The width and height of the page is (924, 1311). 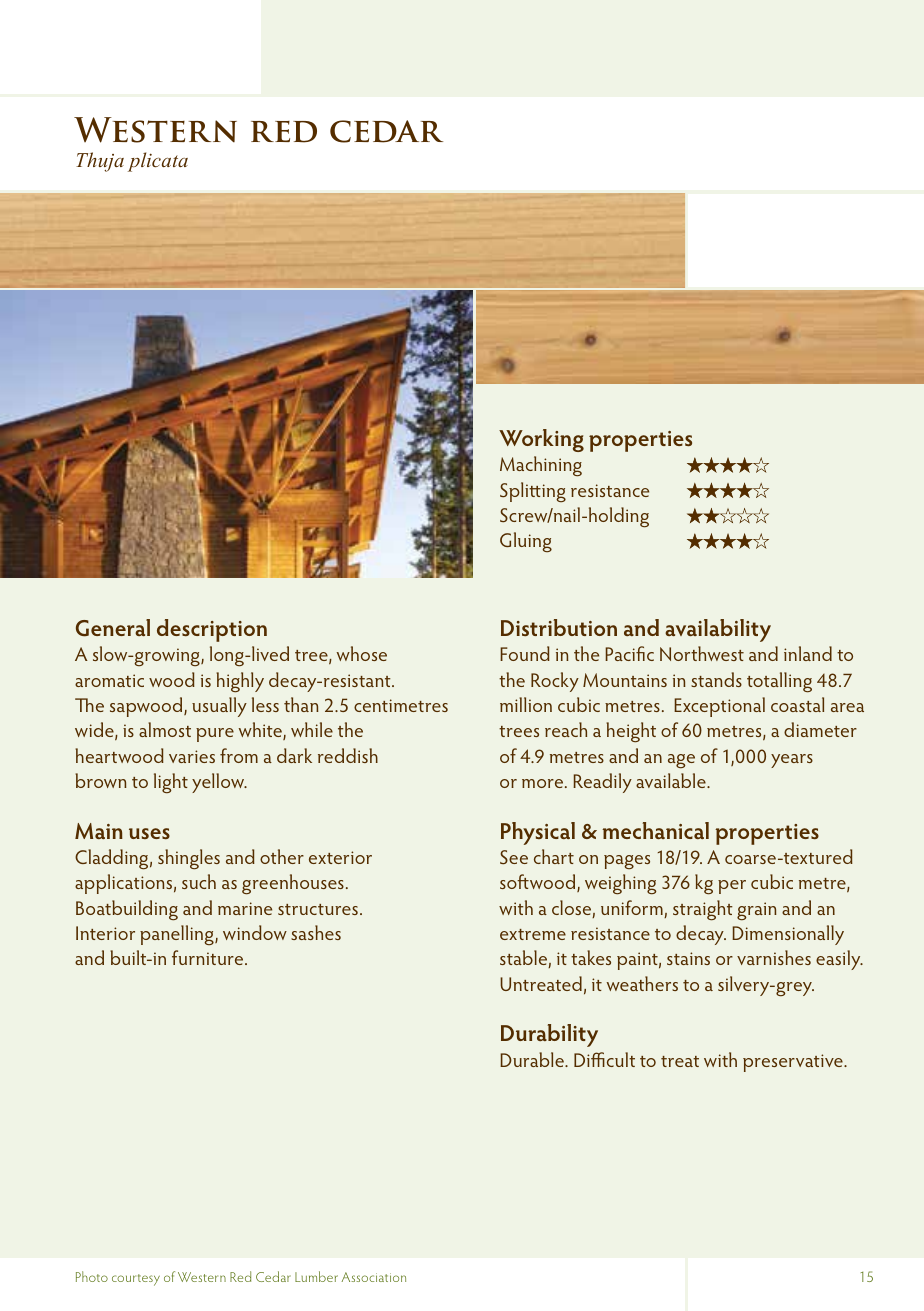 I want to click on furniture, so click(x=209, y=957).
